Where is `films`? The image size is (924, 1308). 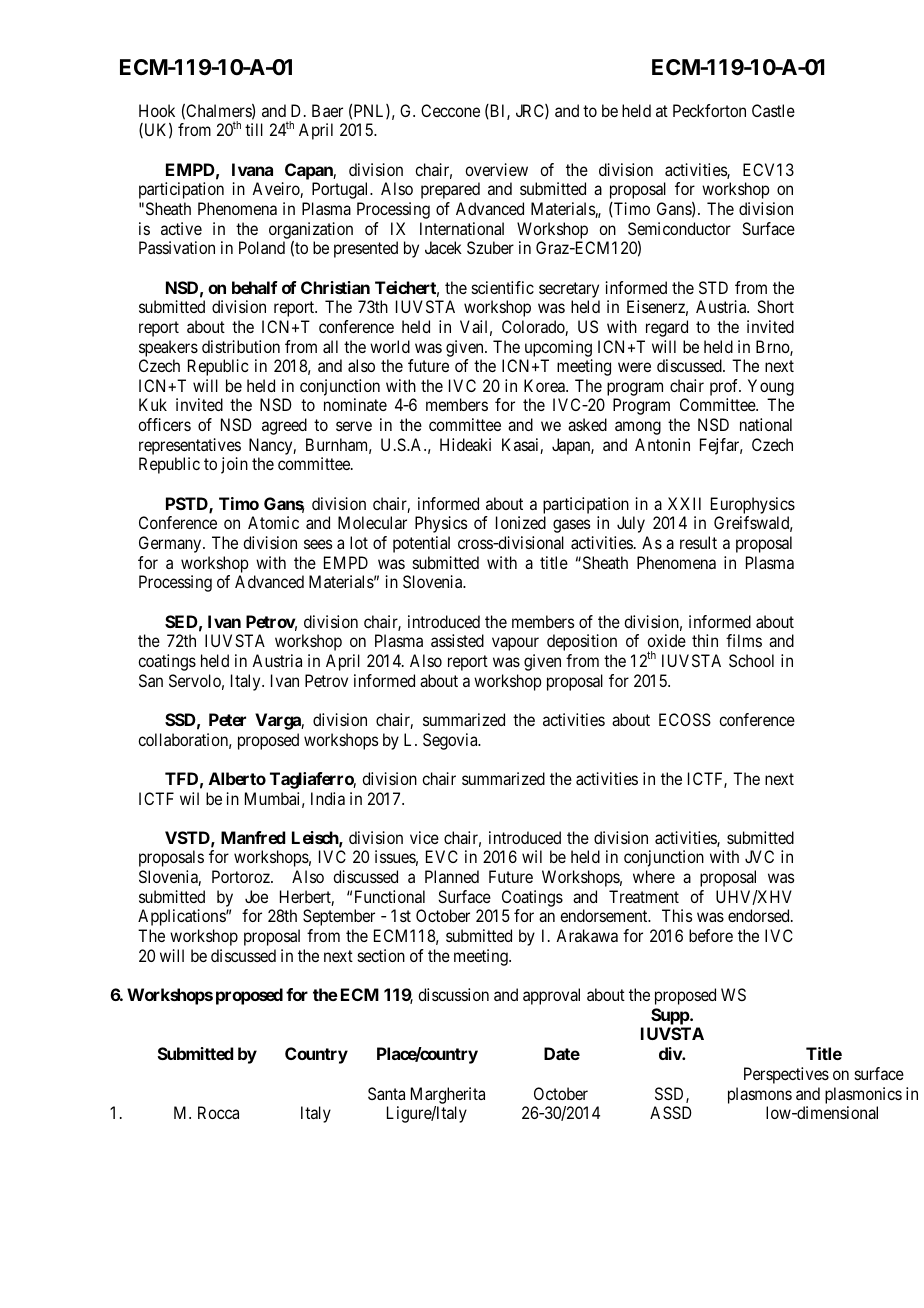 films is located at coordinates (744, 640).
